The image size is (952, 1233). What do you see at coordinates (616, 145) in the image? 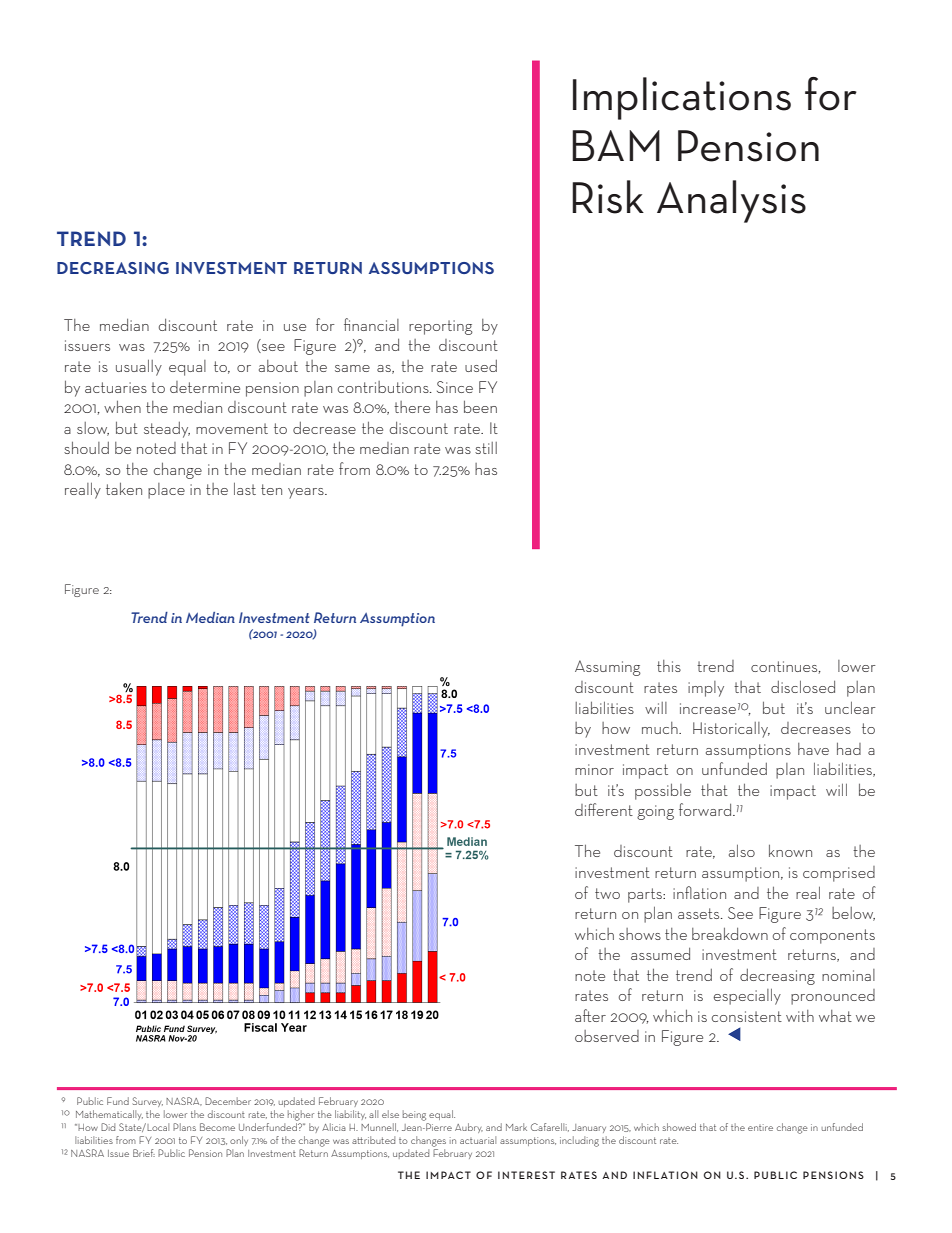
I see `BAM` at bounding box center [616, 145].
